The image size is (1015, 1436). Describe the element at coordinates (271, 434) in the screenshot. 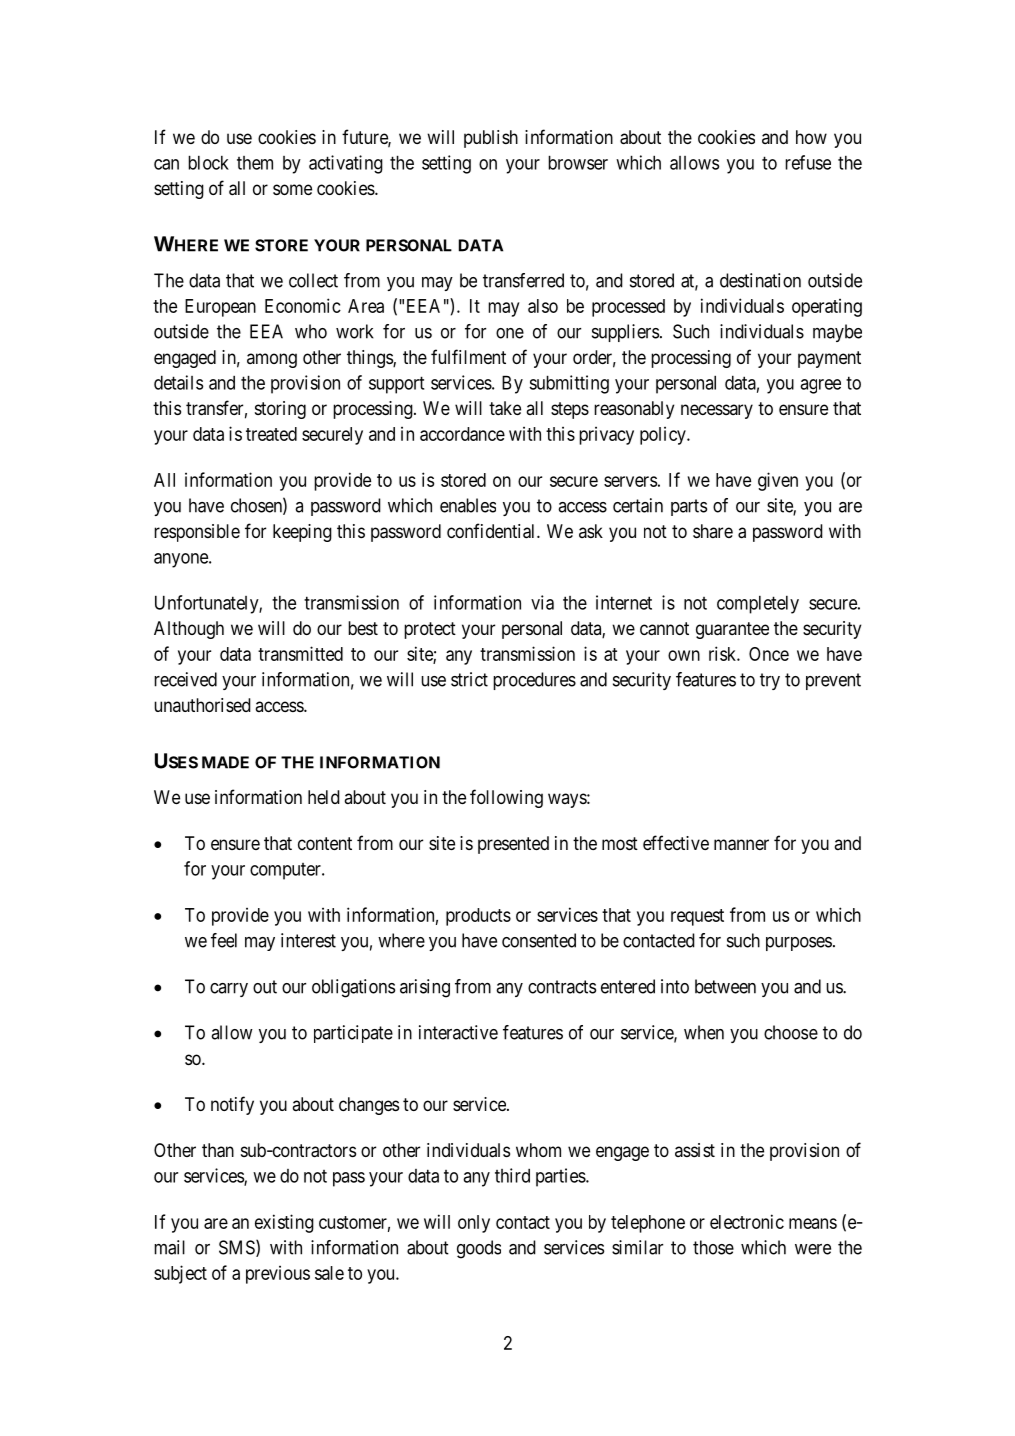

I see `treated` at that location.
